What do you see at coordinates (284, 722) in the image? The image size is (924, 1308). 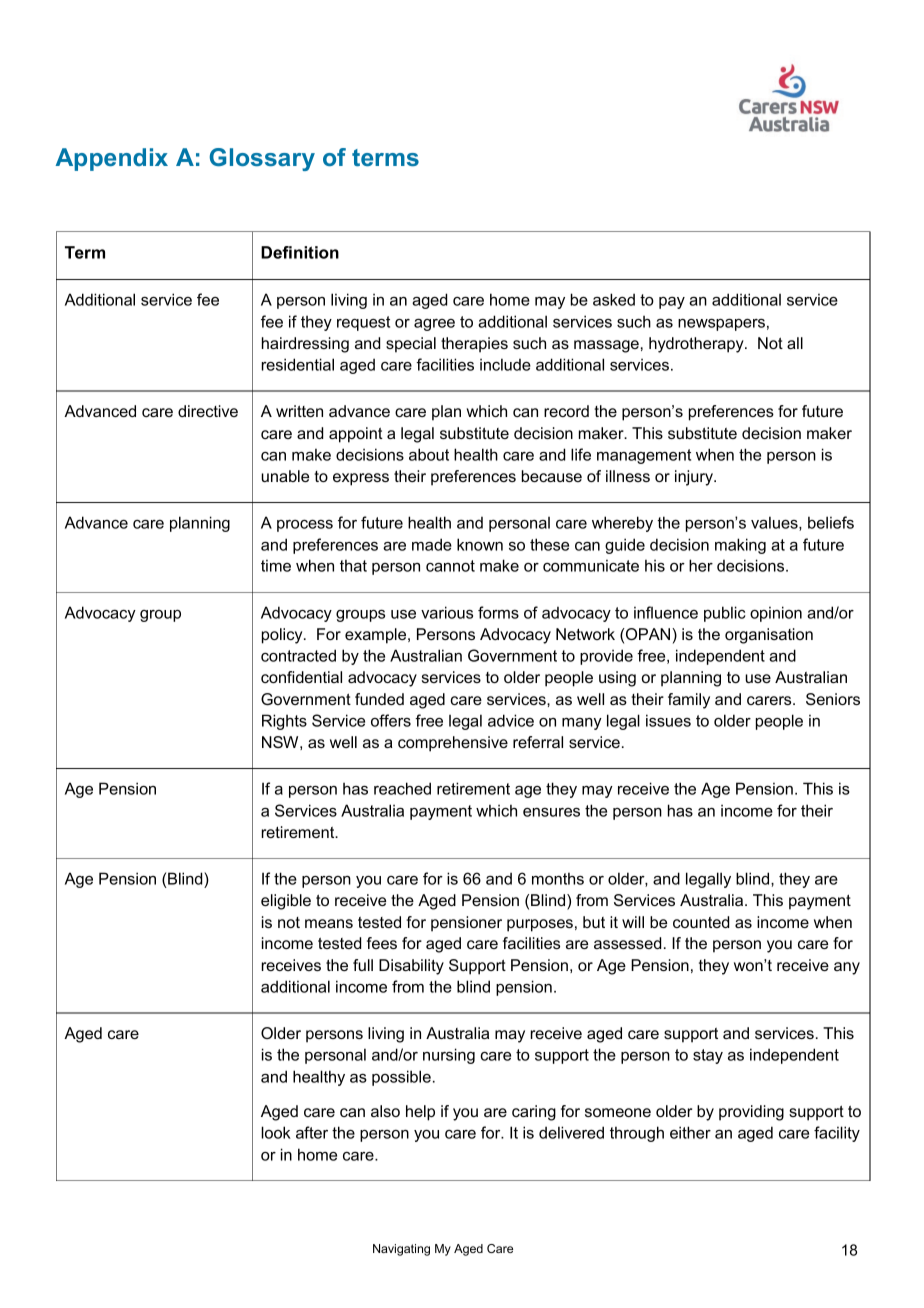 I see `Rights` at bounding box center [284, 722].
